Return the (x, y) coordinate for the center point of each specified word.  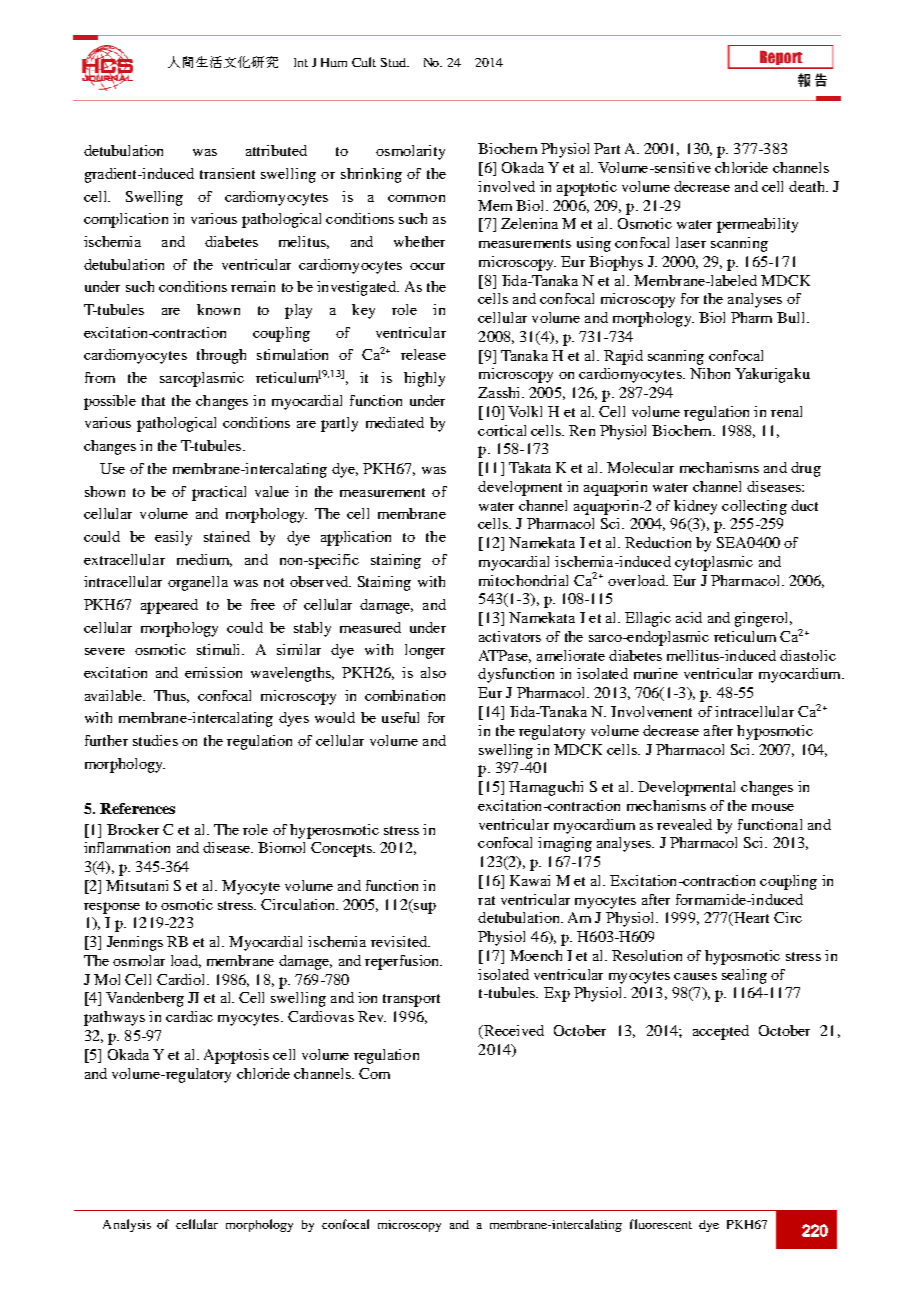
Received (513, 1030)
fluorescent (661, 1224)
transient (227, 173)
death (808, 186)
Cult (364, 62)
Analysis (127, 1225)
